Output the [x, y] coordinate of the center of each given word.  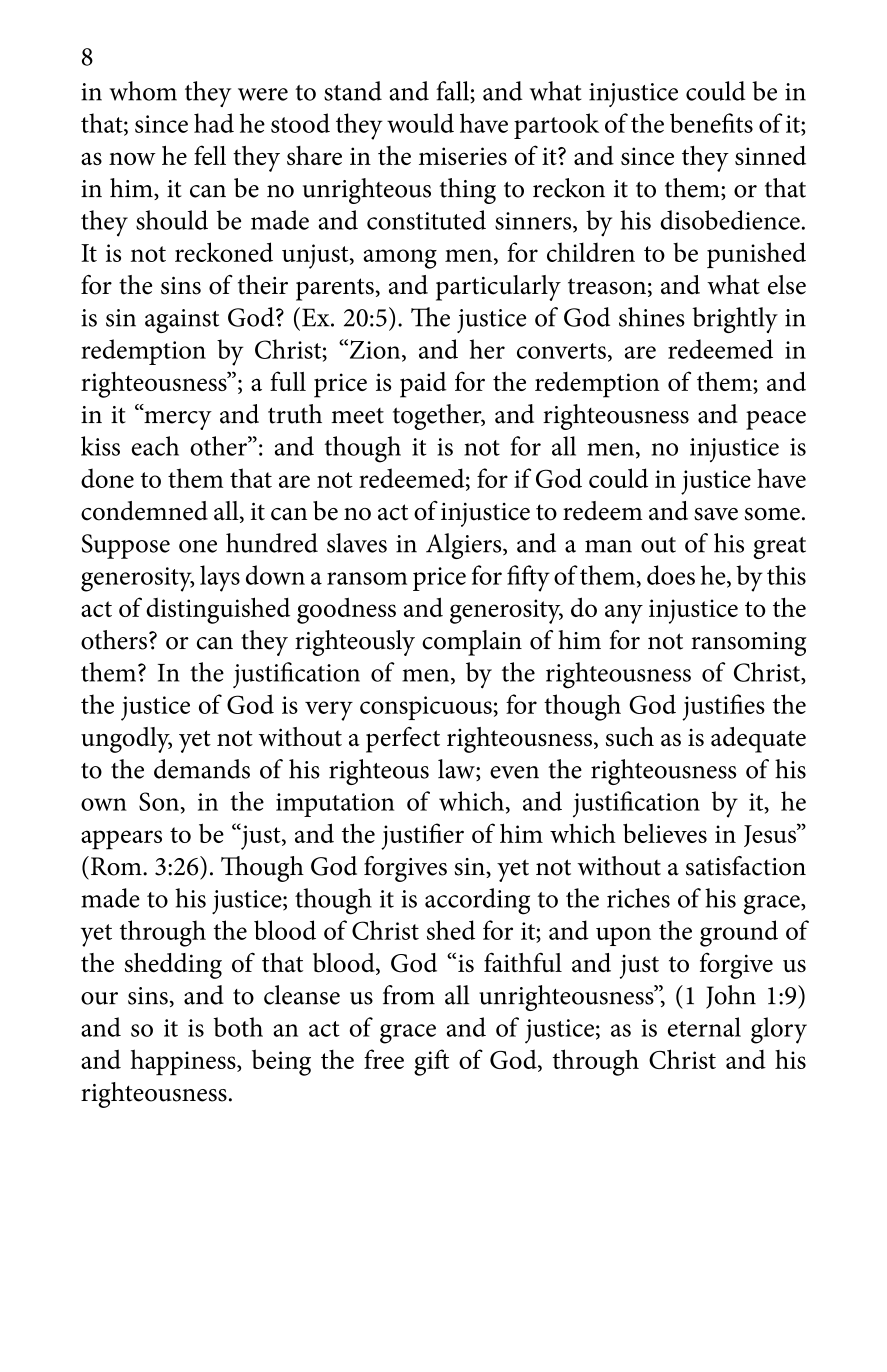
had [214, 123]
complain [472, 643]
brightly [735, 320]
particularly [498, 288]
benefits [711, 123]
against [182, 321]
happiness [184, 1062]
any [624, 614]
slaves [357, 543]
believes [665, 833]
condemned [144, 511]
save [716, 514]
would [420, 123]
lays [220, 578]
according [477, 901]
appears [121, 840]
